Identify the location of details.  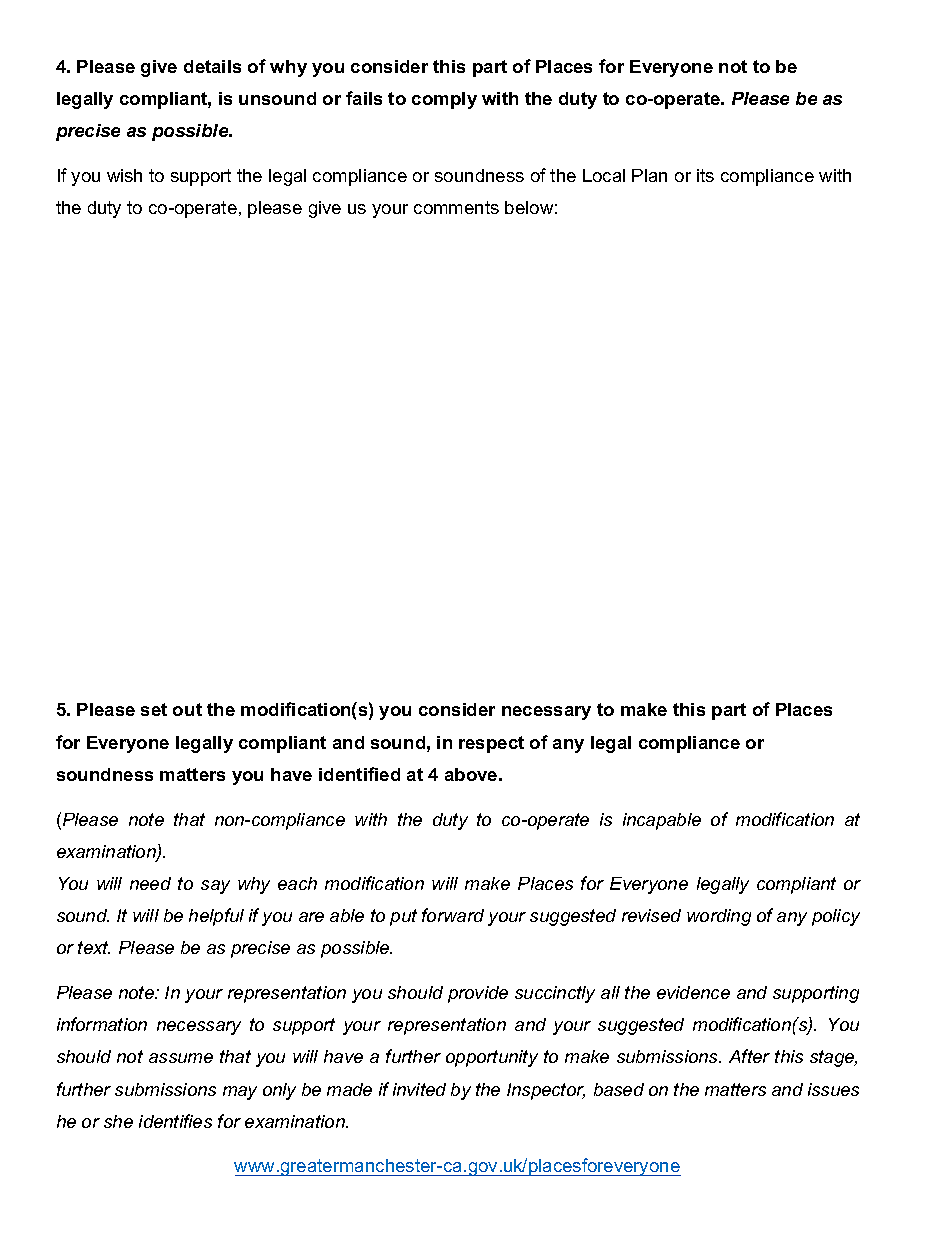
(212, 66).
